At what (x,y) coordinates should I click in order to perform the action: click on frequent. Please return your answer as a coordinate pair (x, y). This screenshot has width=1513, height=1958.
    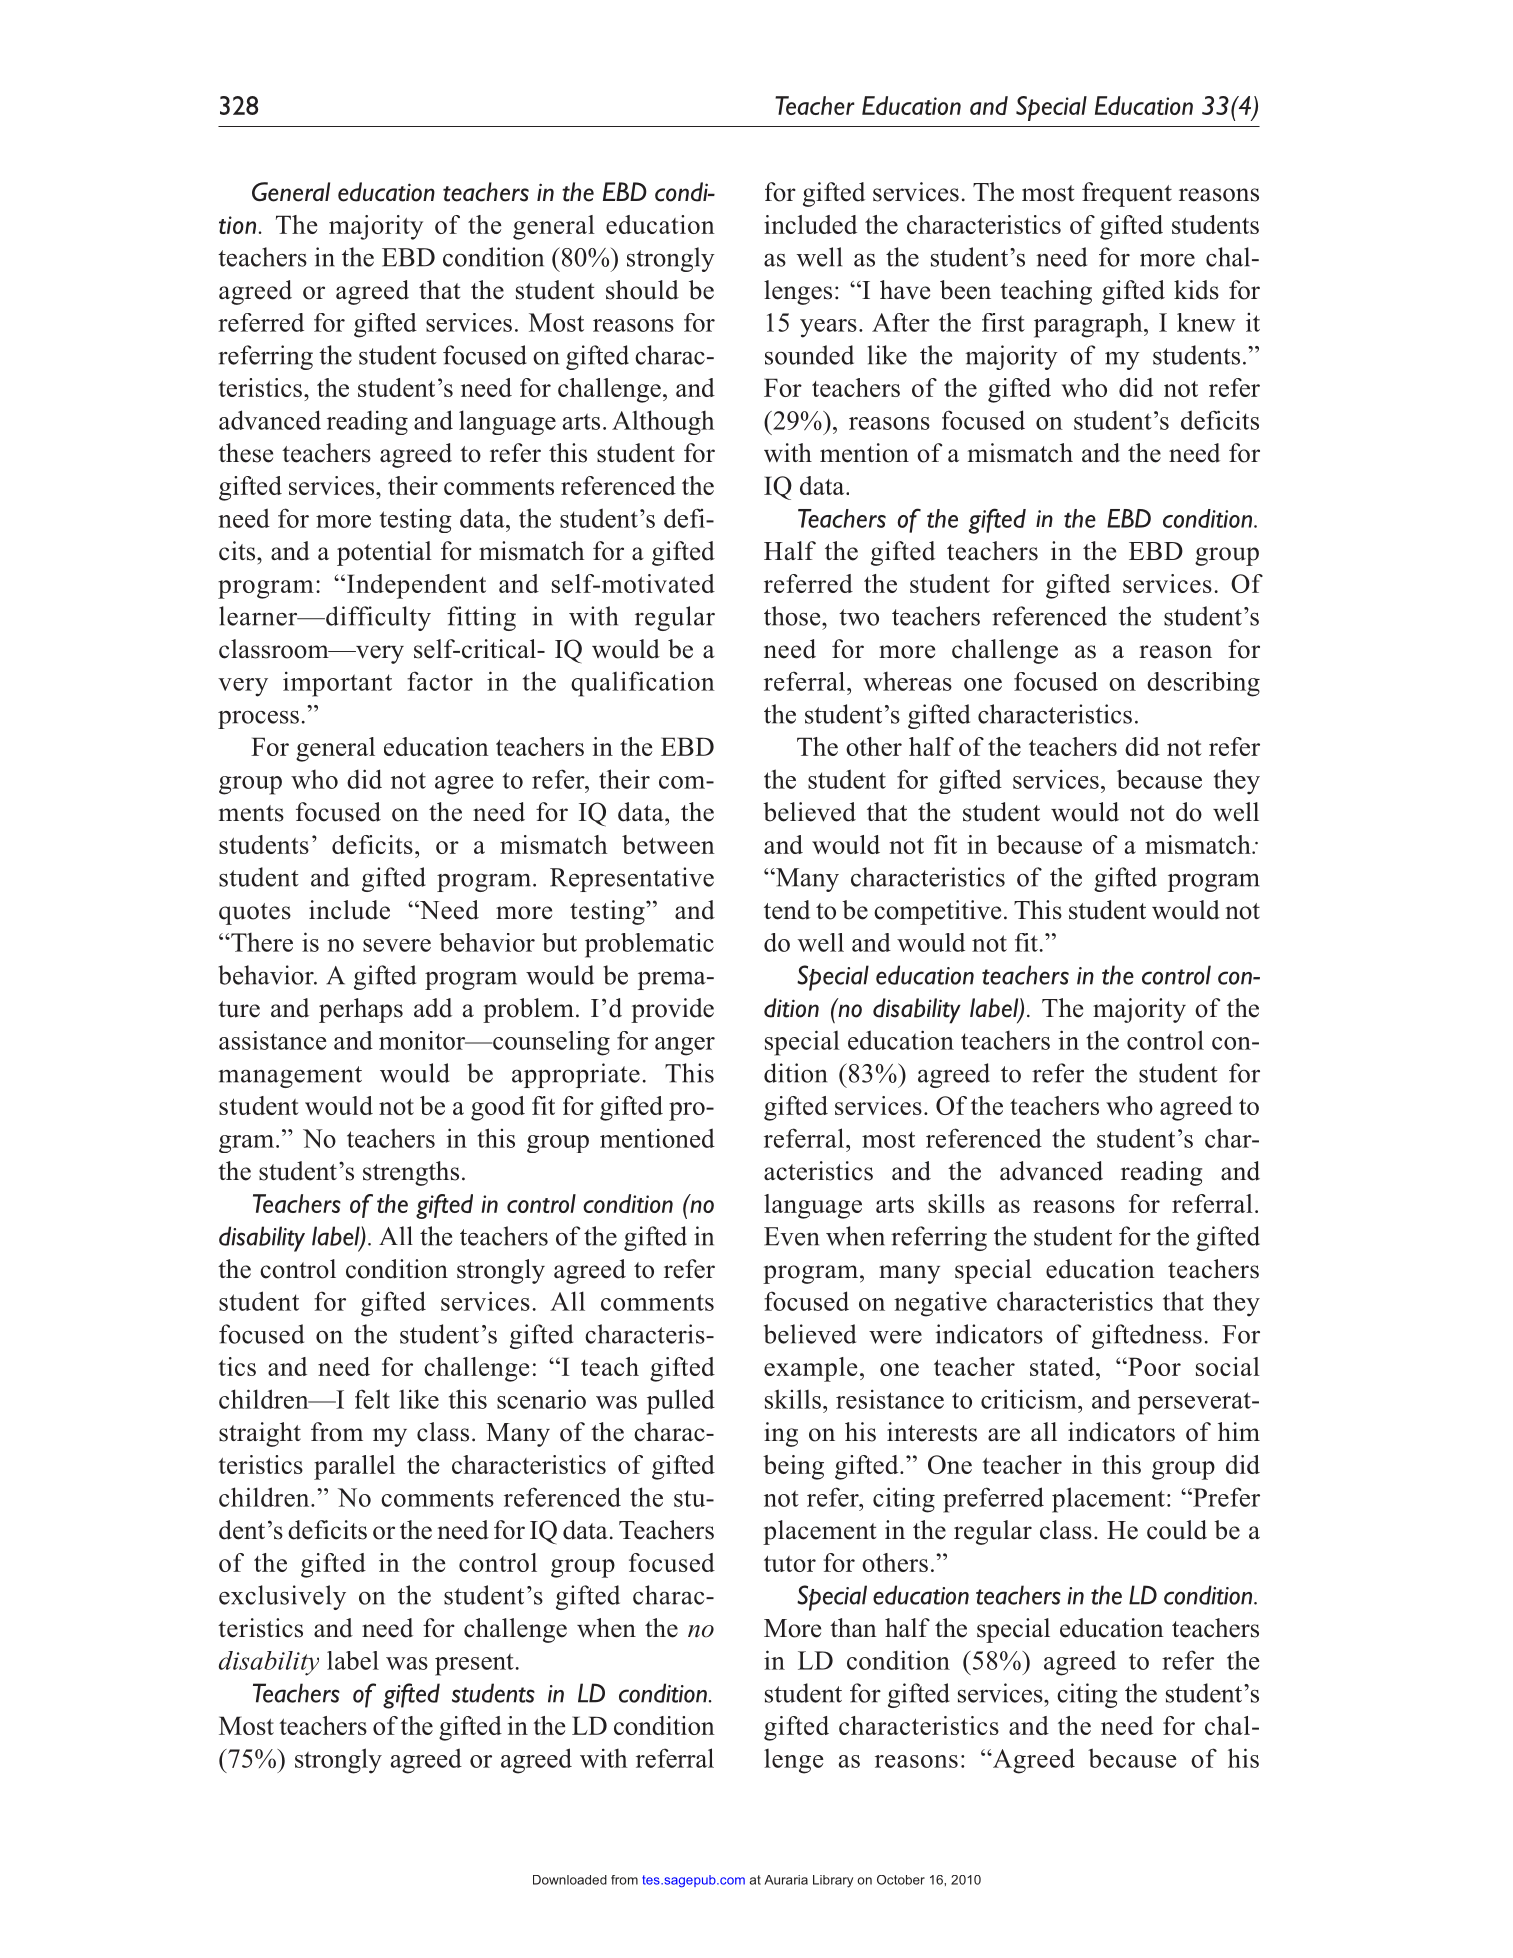
    Looking at the image, I should click on (1127, 194).
